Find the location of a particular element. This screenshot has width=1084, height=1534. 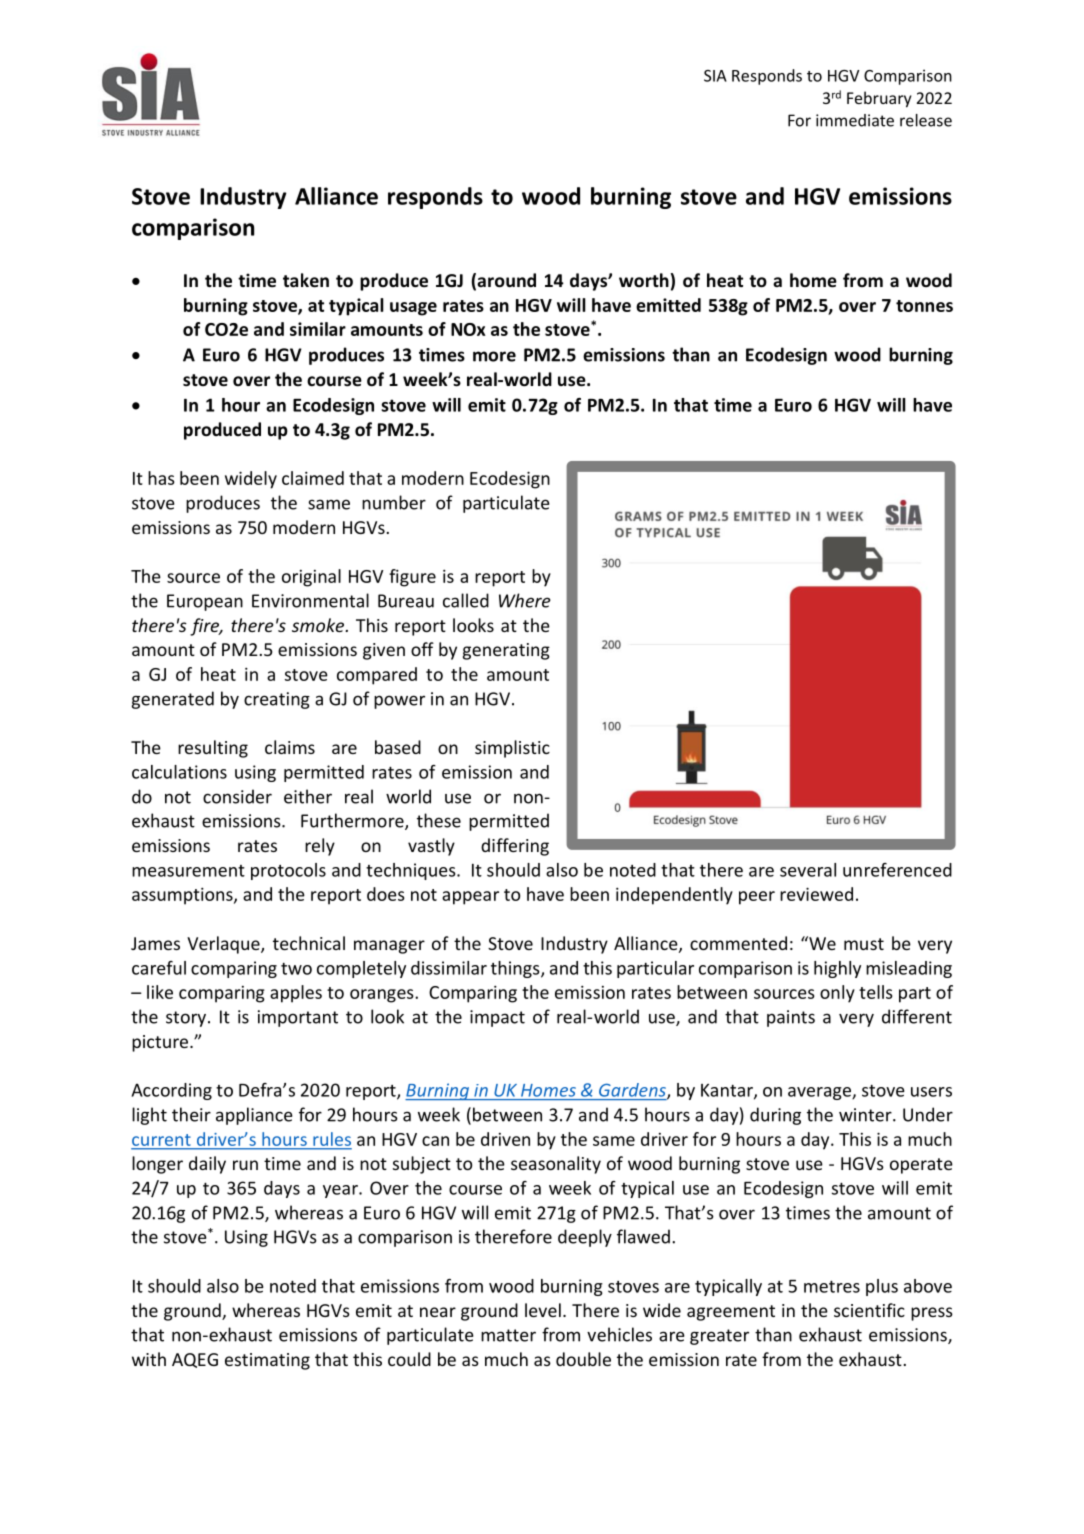

appliance is located at coordinates (254, 1116).
